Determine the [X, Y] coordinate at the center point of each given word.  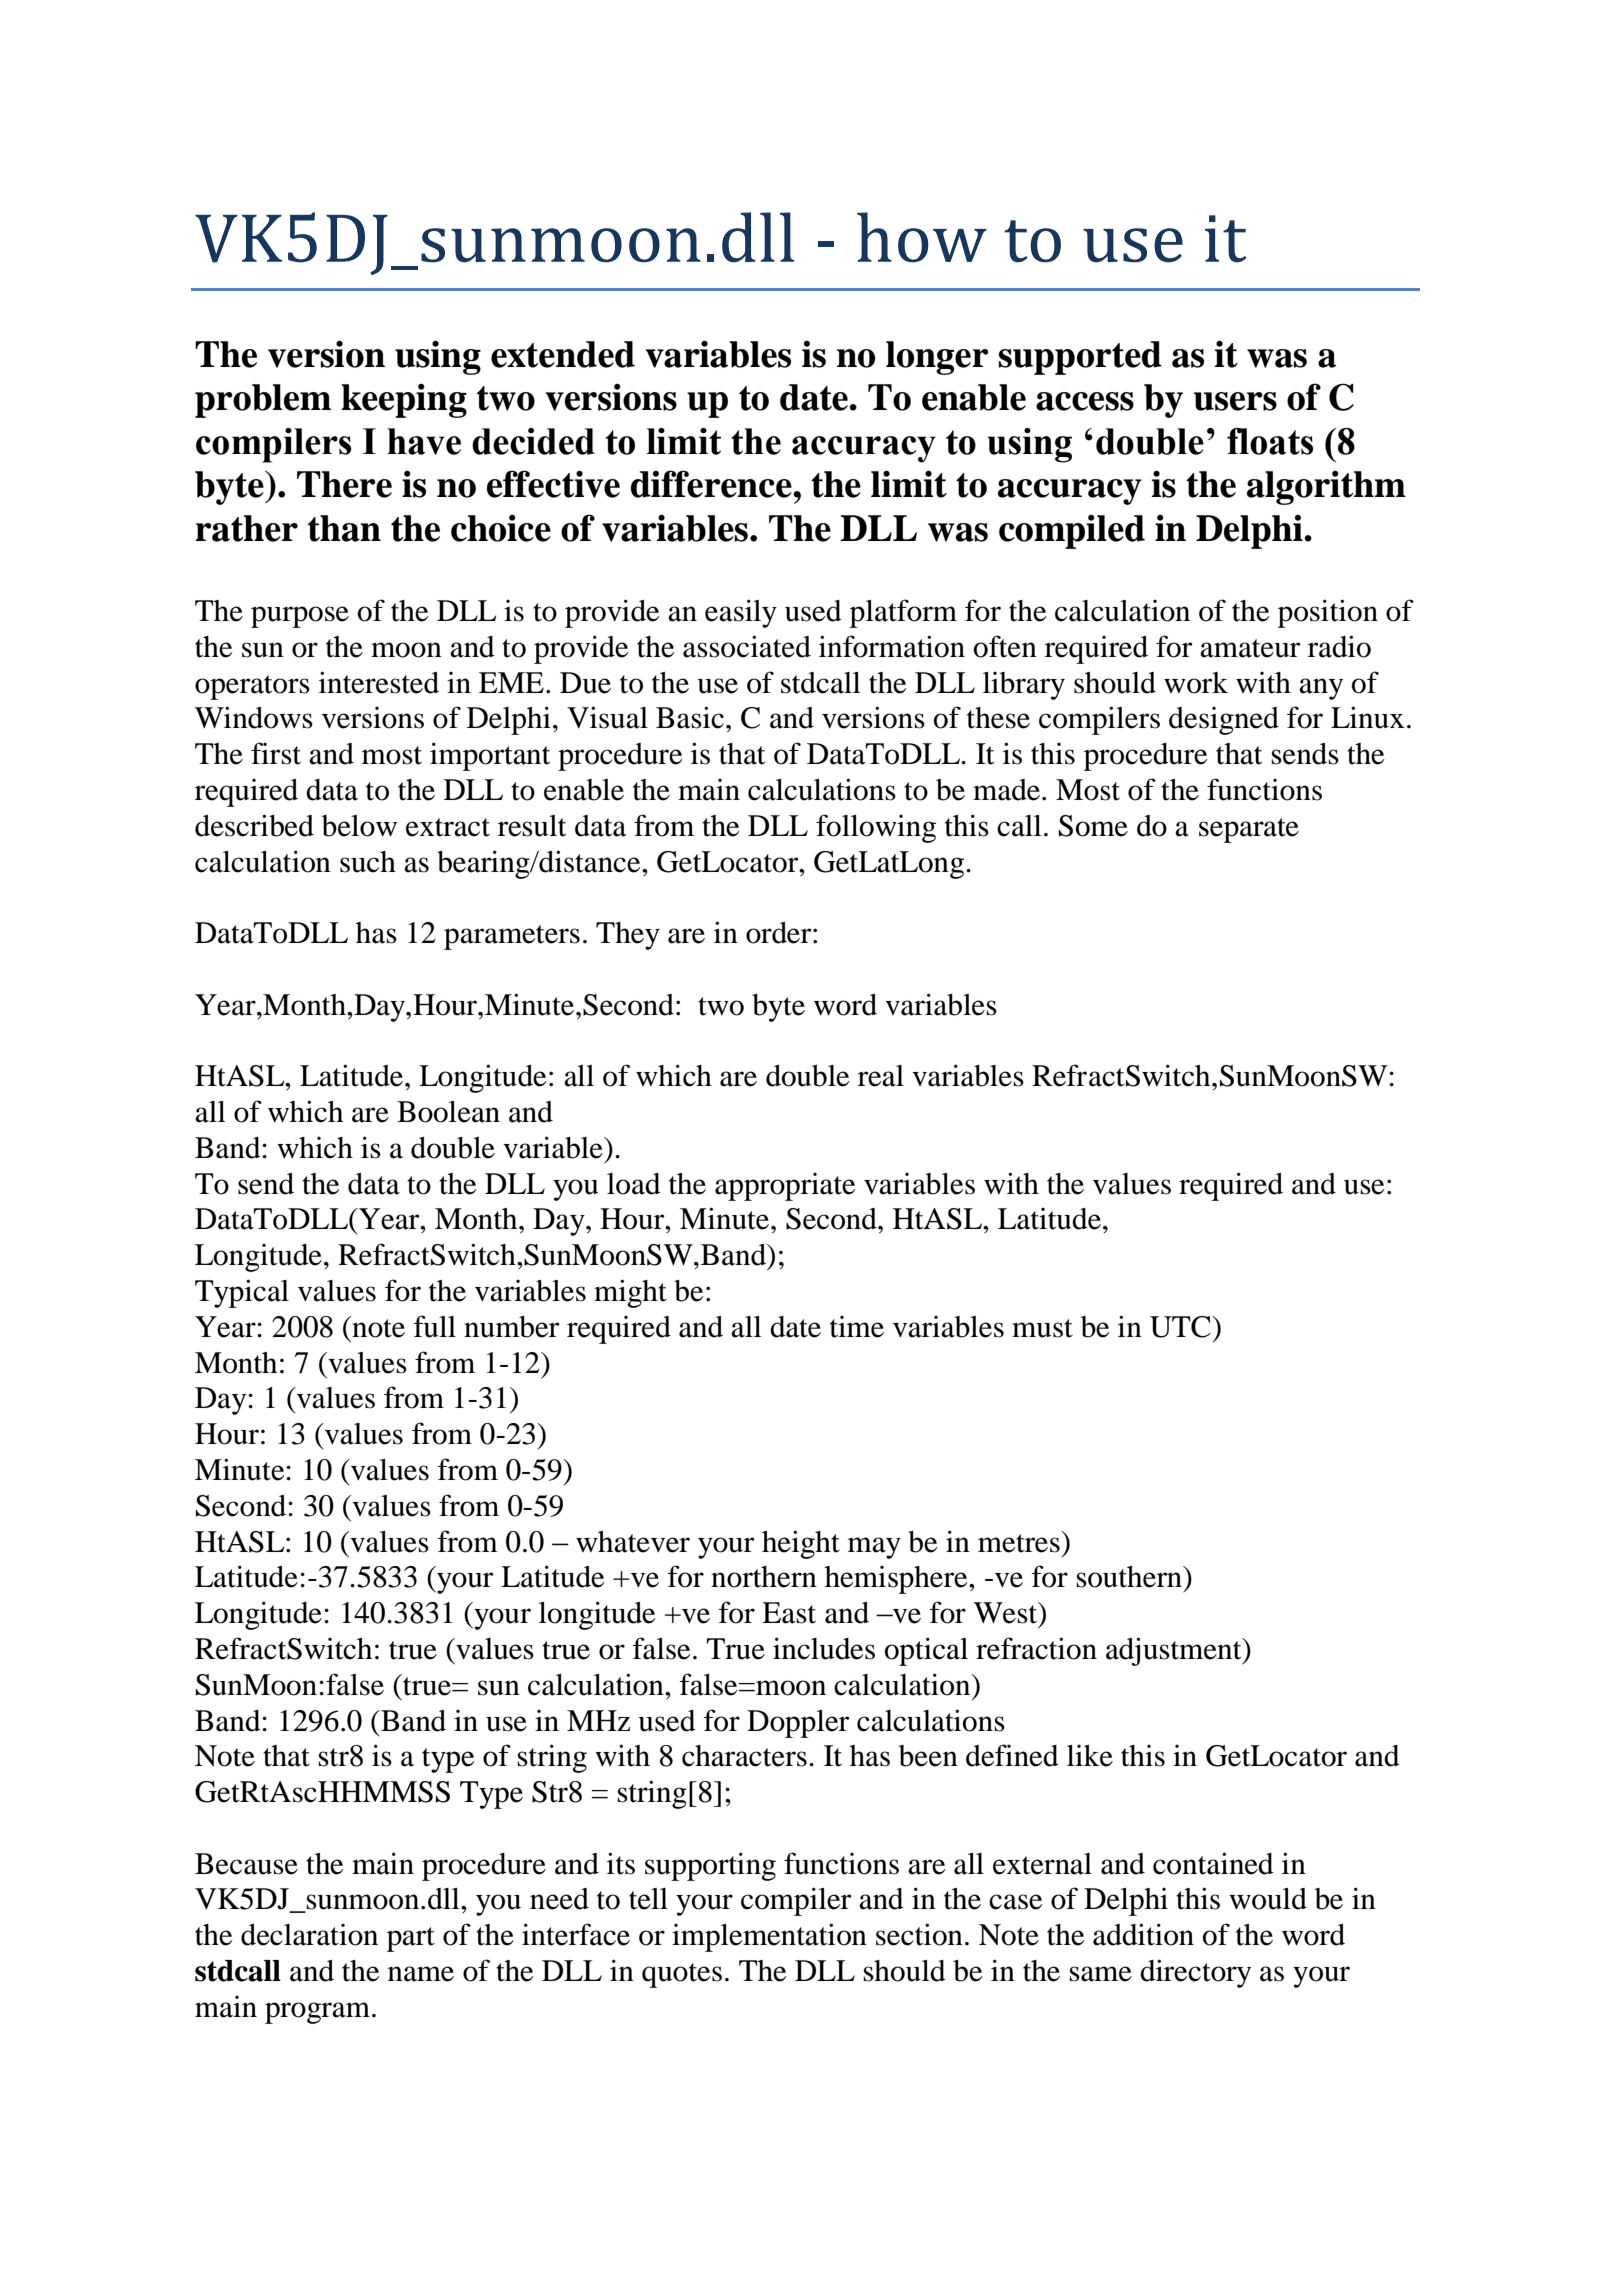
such [368, 862]
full [435, 1326]
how [922, 237]
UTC [1181, 1327]
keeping [404, 401]
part [411, 1939]
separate [1249, 830]
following [876, 828]
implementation [769, 1937]
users [1235, 401]
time [857, 1327]
